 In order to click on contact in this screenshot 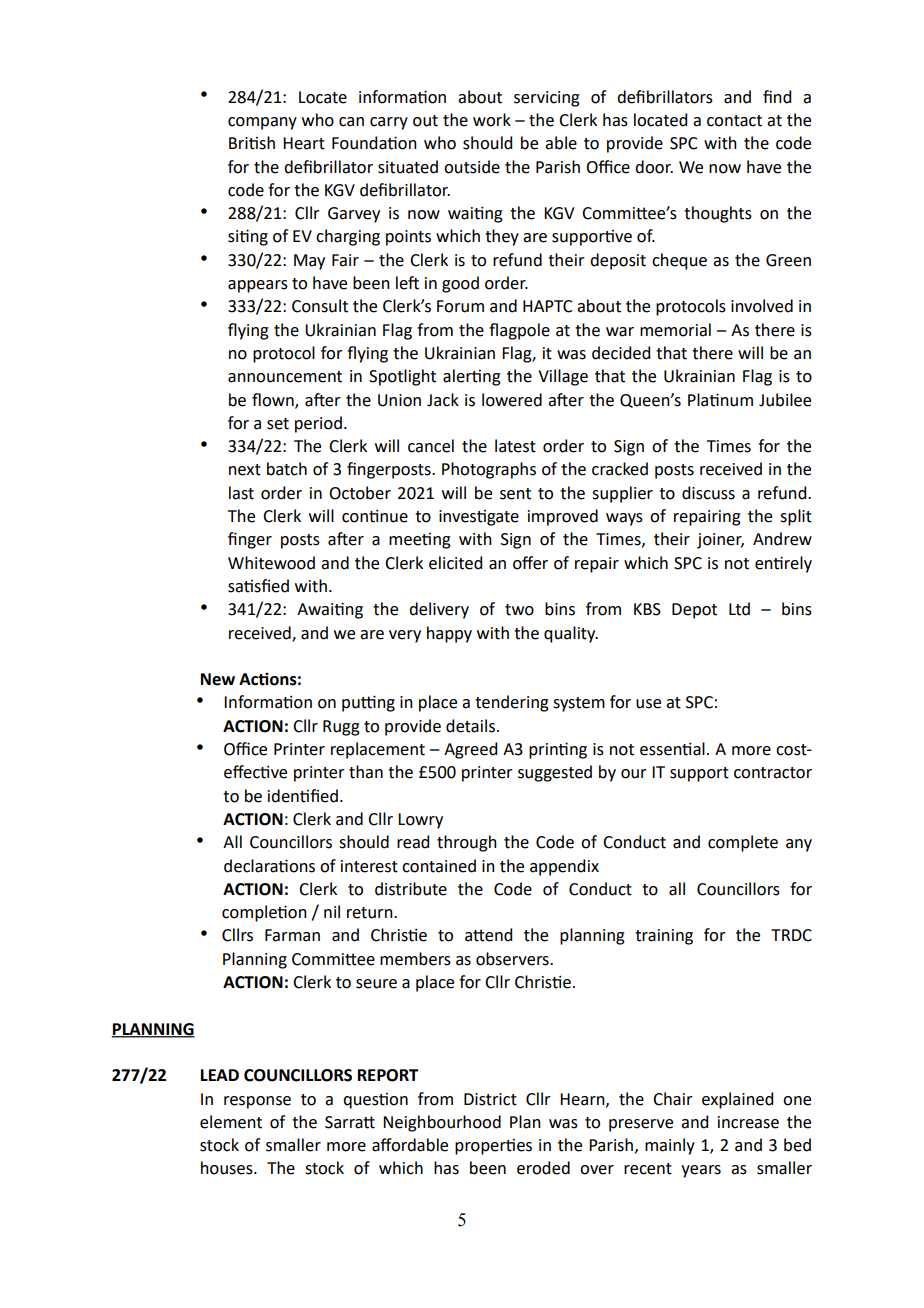, I will do `click(734, 121)`.
